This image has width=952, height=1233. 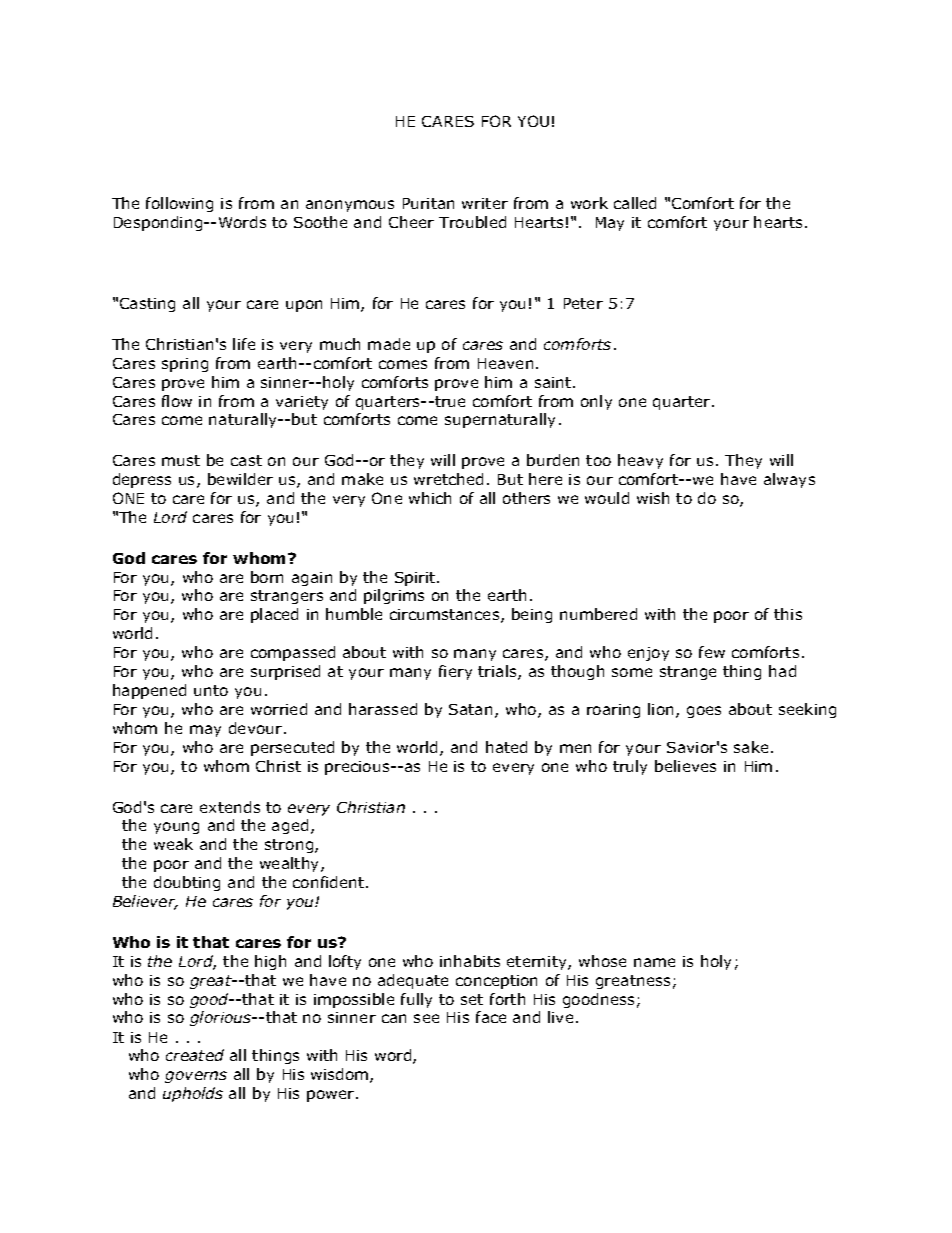 I want to click on governs, so click(x=196, y=1077).
